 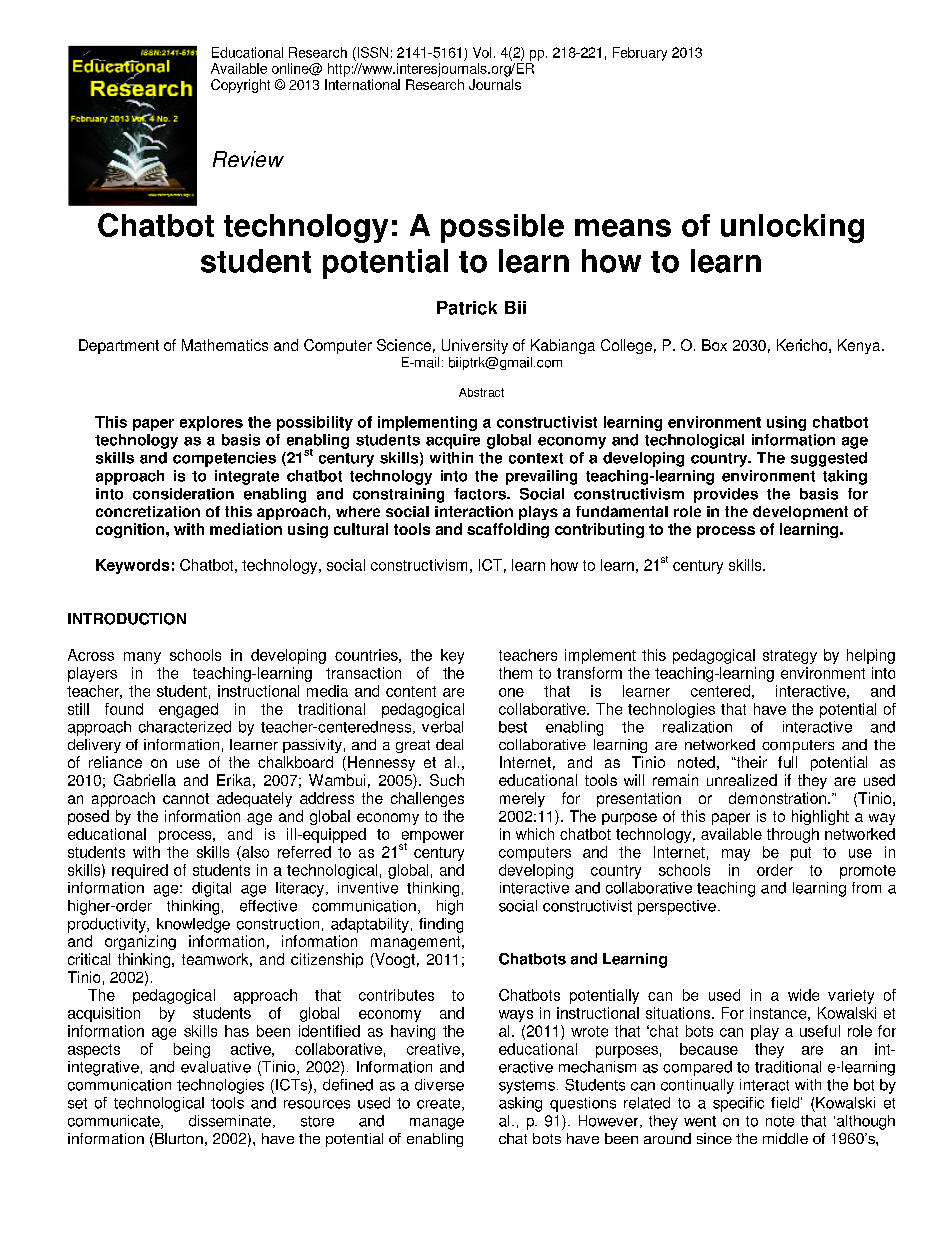 I want to click on INTRODUCTION, so click(x=127, y=619).
